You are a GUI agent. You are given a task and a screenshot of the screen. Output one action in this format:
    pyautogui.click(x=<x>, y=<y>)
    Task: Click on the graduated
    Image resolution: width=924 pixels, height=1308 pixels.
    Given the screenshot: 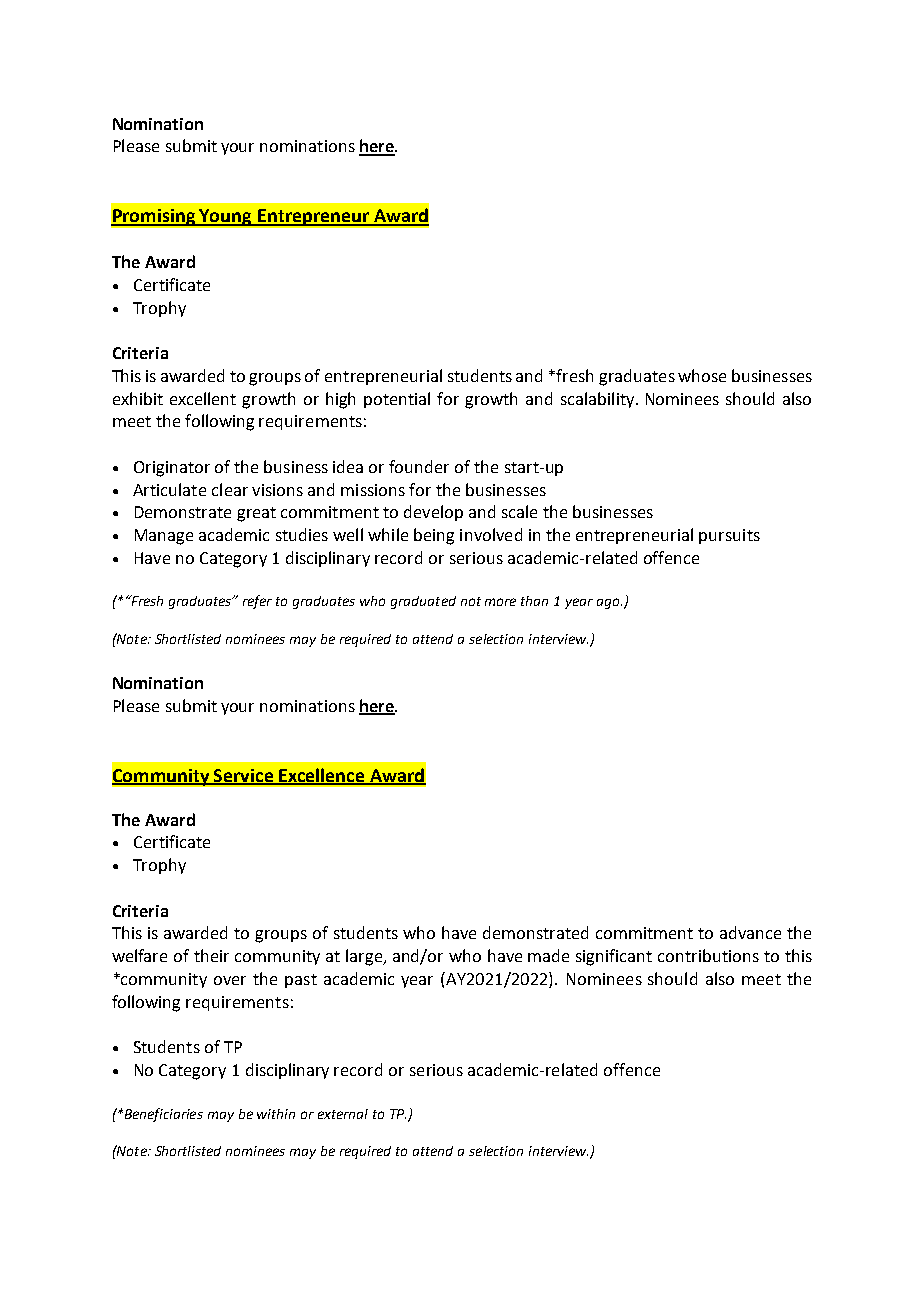 What is the action you would take?
    pyautogui.click(x=423, y=602)
